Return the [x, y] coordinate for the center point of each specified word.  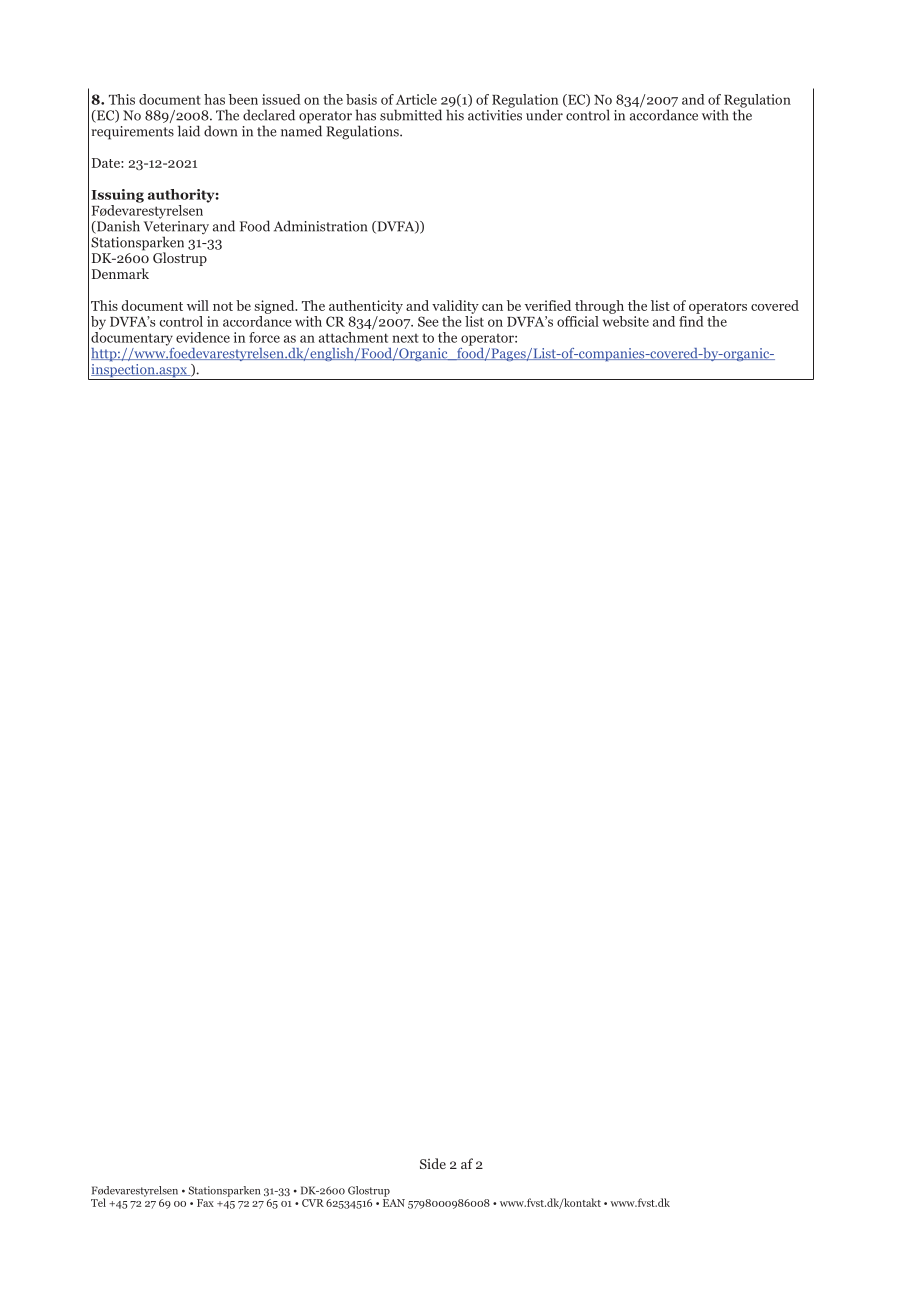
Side [433, 1163]
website [626, 321]
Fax [205, 1203]
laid [189, 131]
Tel [98, 1202]
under [544, 115]
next [405, 338]
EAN [394, 1203]
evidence [203, 337]
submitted [411, 115]
